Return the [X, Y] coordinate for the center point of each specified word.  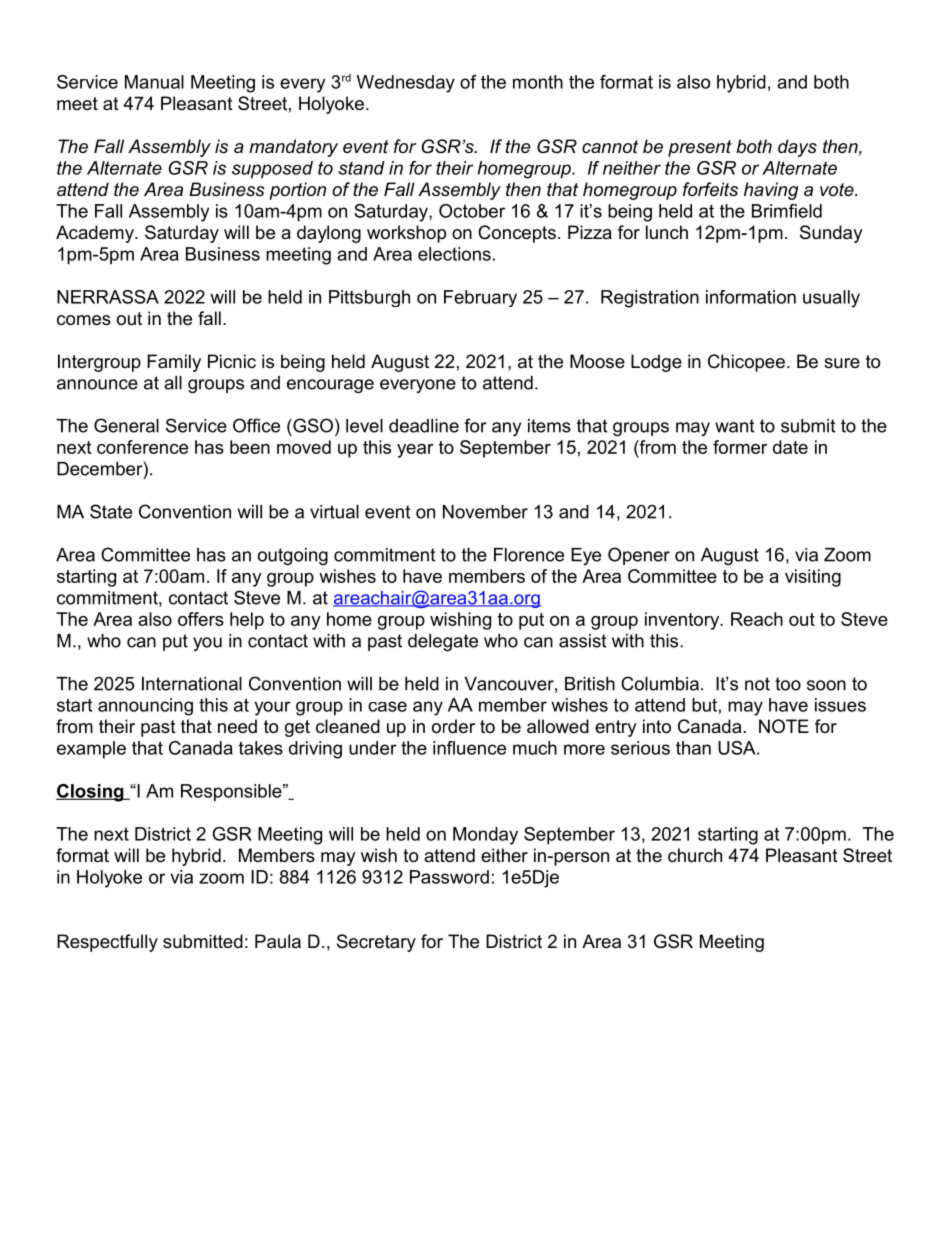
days [797, 148]
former [740, 447]
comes [84, 320]
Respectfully [107, 943]
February [480, 298]
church [695, 855]
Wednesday [406, 84]
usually [831, 299]
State [111, 511]
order [453, 726]
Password [449, 877]
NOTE [784, 726]
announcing [145, 707]
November [485, 512]
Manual [154, 82]
